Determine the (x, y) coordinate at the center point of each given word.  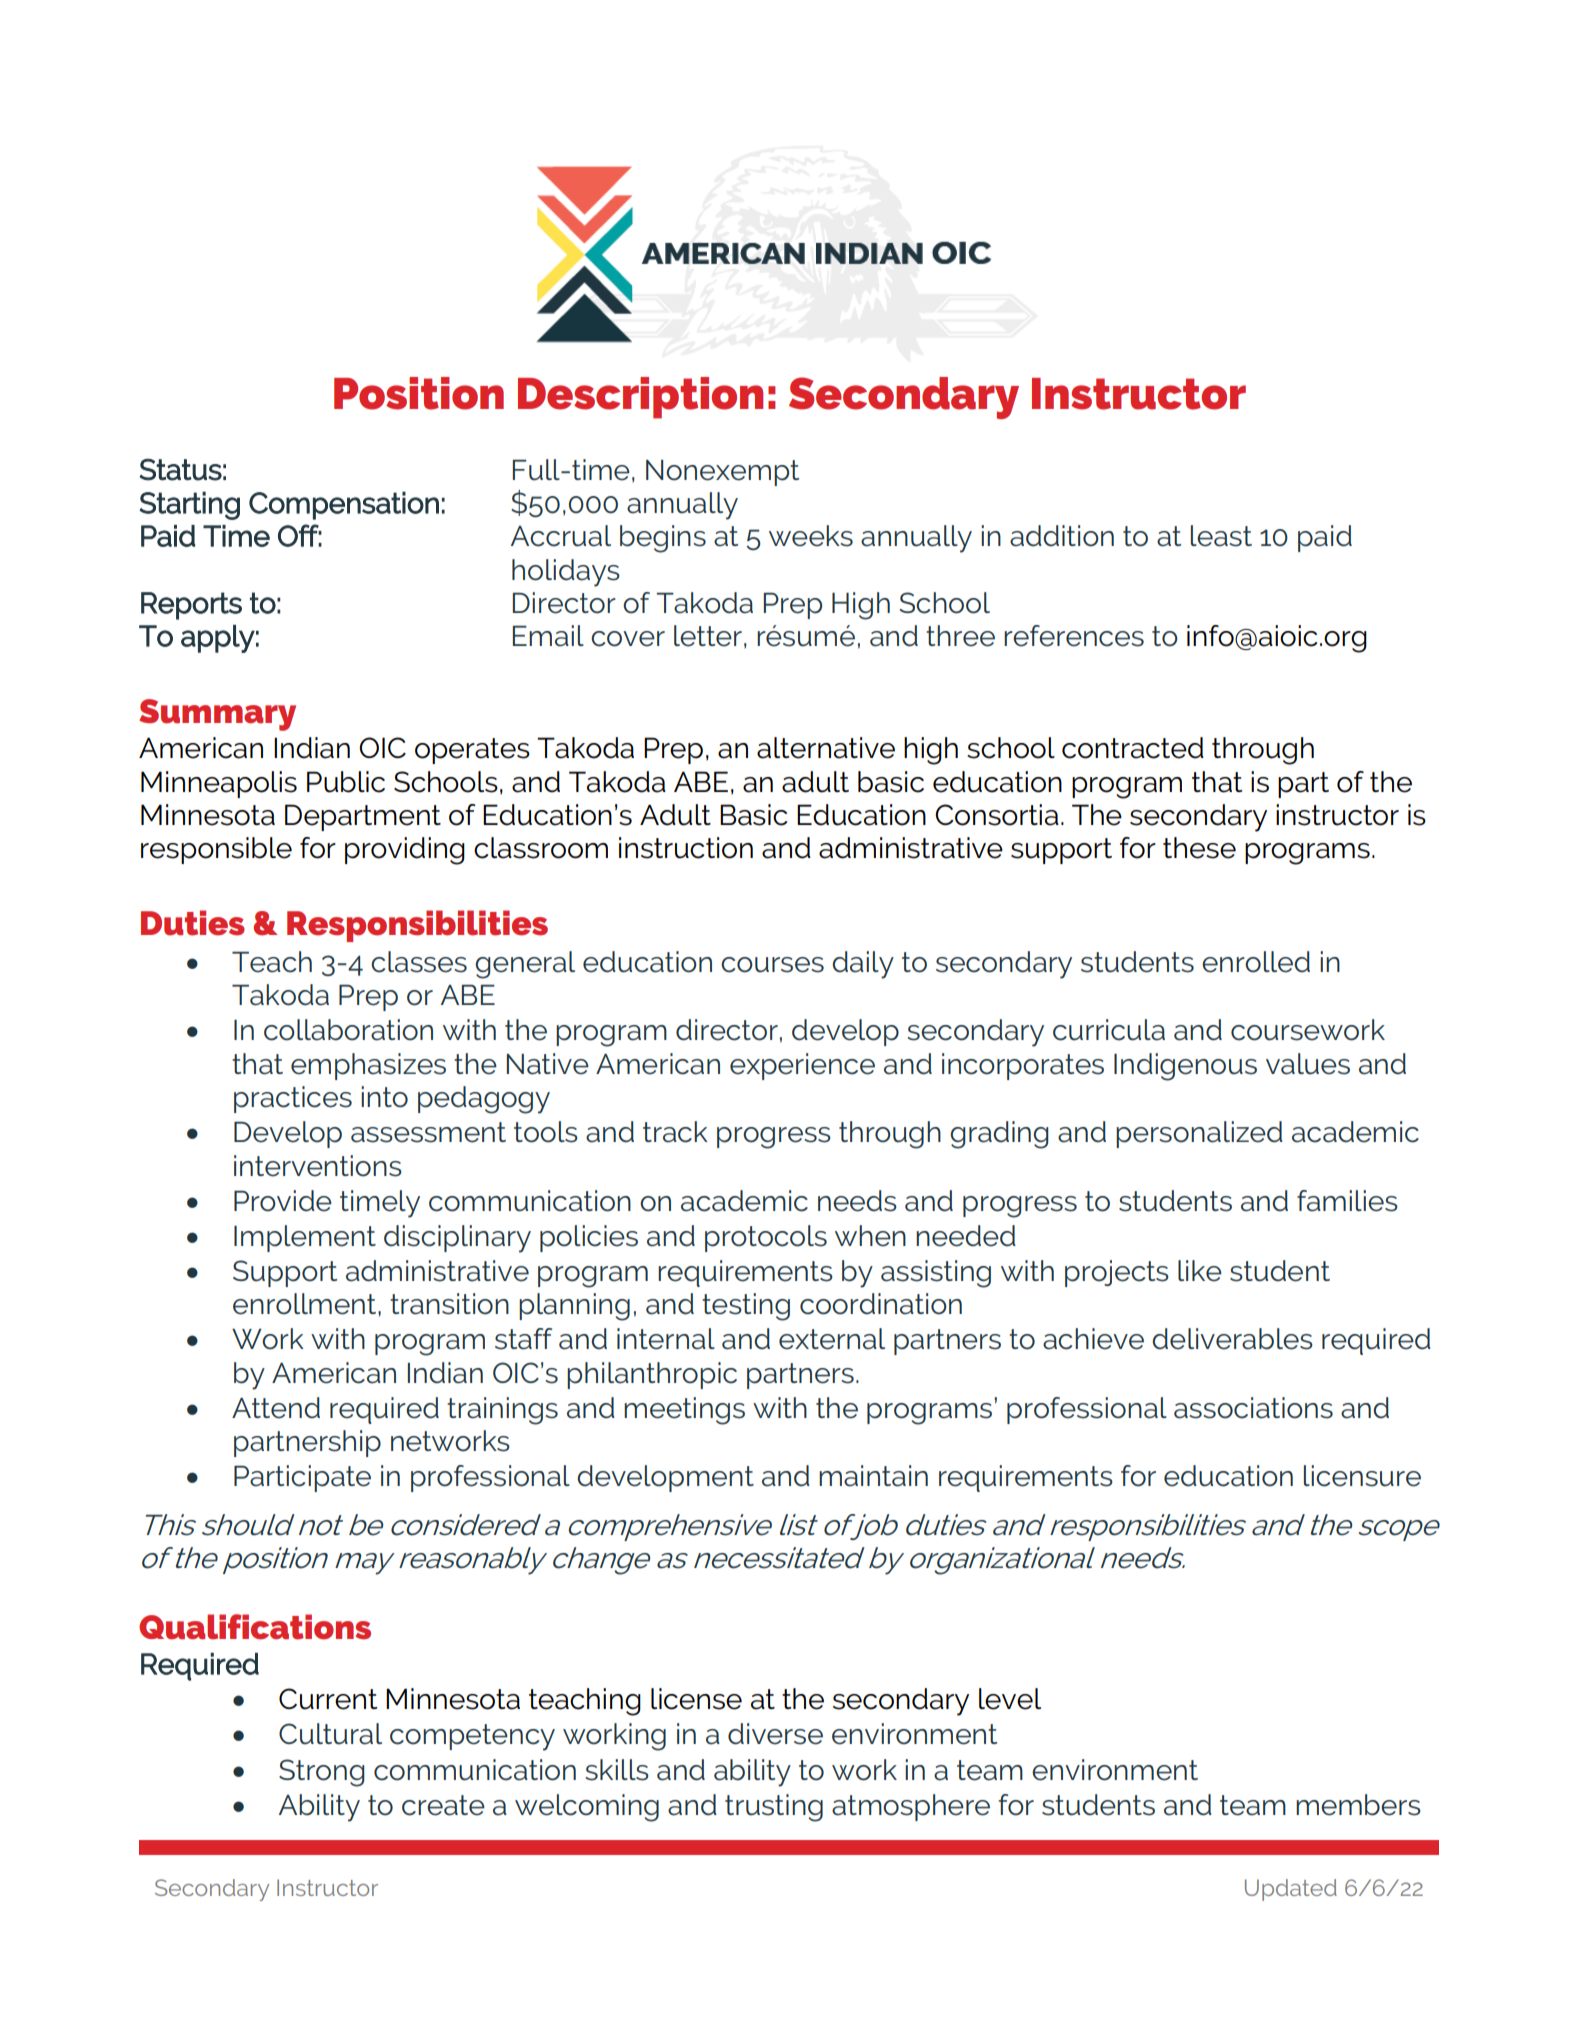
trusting (774, 1808)
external (832, 1339)
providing (405, 851)
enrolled (1256, 962)
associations (1253, 1408)
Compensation (344, 505)
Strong (322, 1773)
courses (772, 965)
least (1221, 536)
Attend (276, 1408)
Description (640, 398)
